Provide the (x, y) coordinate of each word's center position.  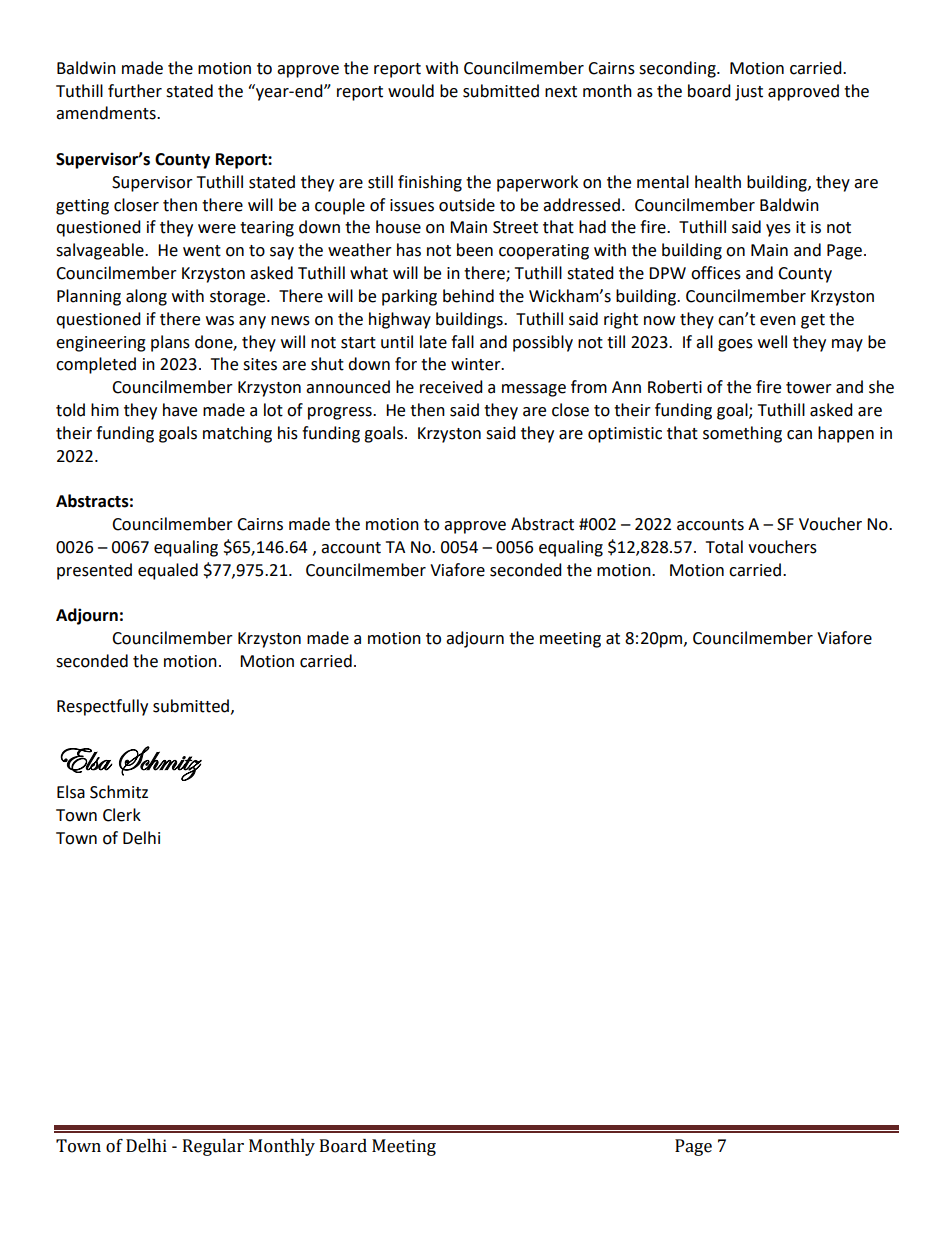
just (749, 93)
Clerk (122, 815)
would (411, 91)
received (451, 387)
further (135, 91)
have (180, 410)
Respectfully (102, 707)
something (742, 434)
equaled (168, 571)
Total (724, 547)
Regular (213, 1147)
